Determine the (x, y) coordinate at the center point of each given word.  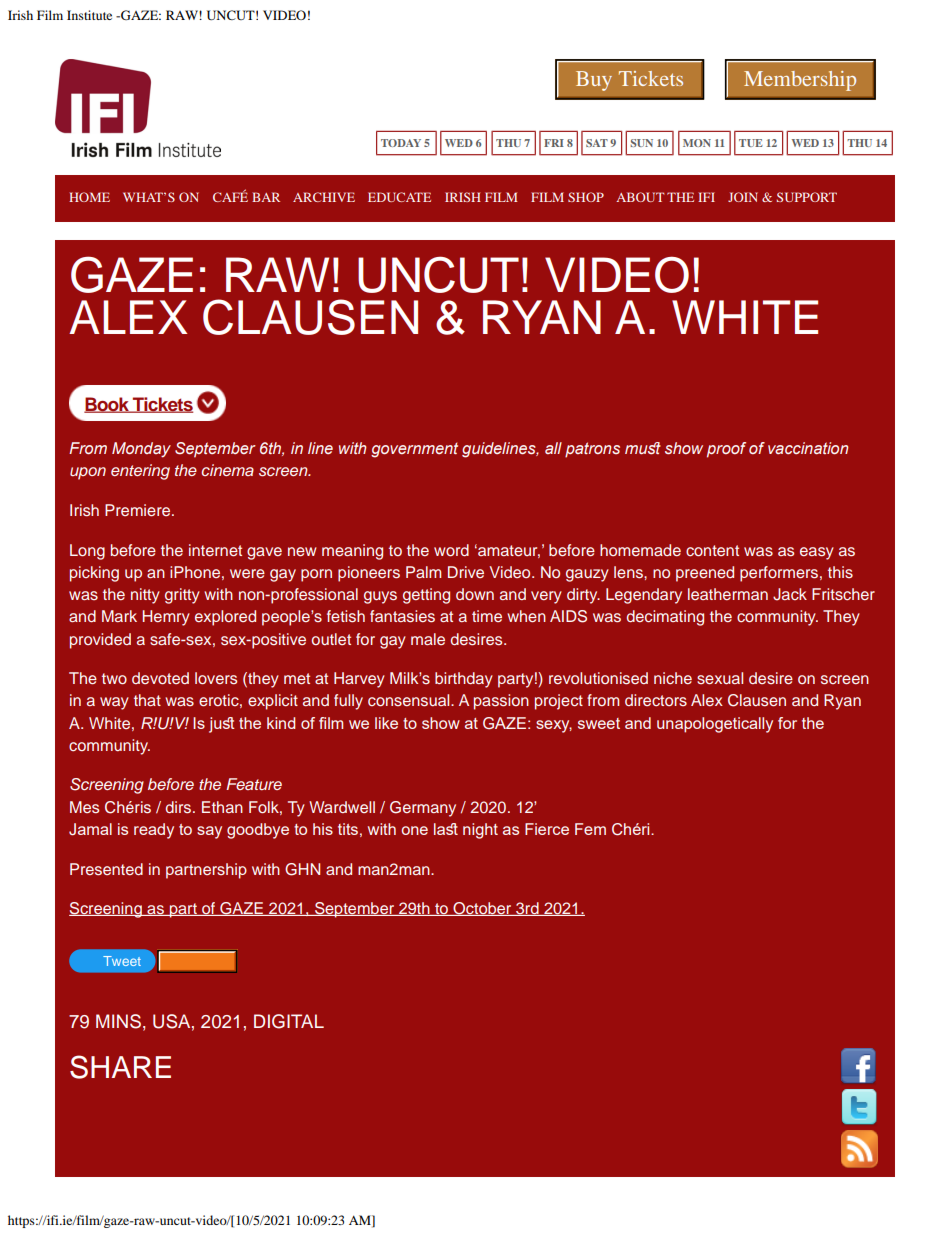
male (428, 639)
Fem (590, 829)
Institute (89, 15)
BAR (266, 197)
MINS (118, 1021)
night (480, 831)
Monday (141, 450)
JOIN (743, 197)
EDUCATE (399, 197)
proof (726, 450)
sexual (720, 678)
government (414, 450)
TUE (751, 143)
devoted (160, 678)
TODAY (401, 143)
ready (154, 831)
